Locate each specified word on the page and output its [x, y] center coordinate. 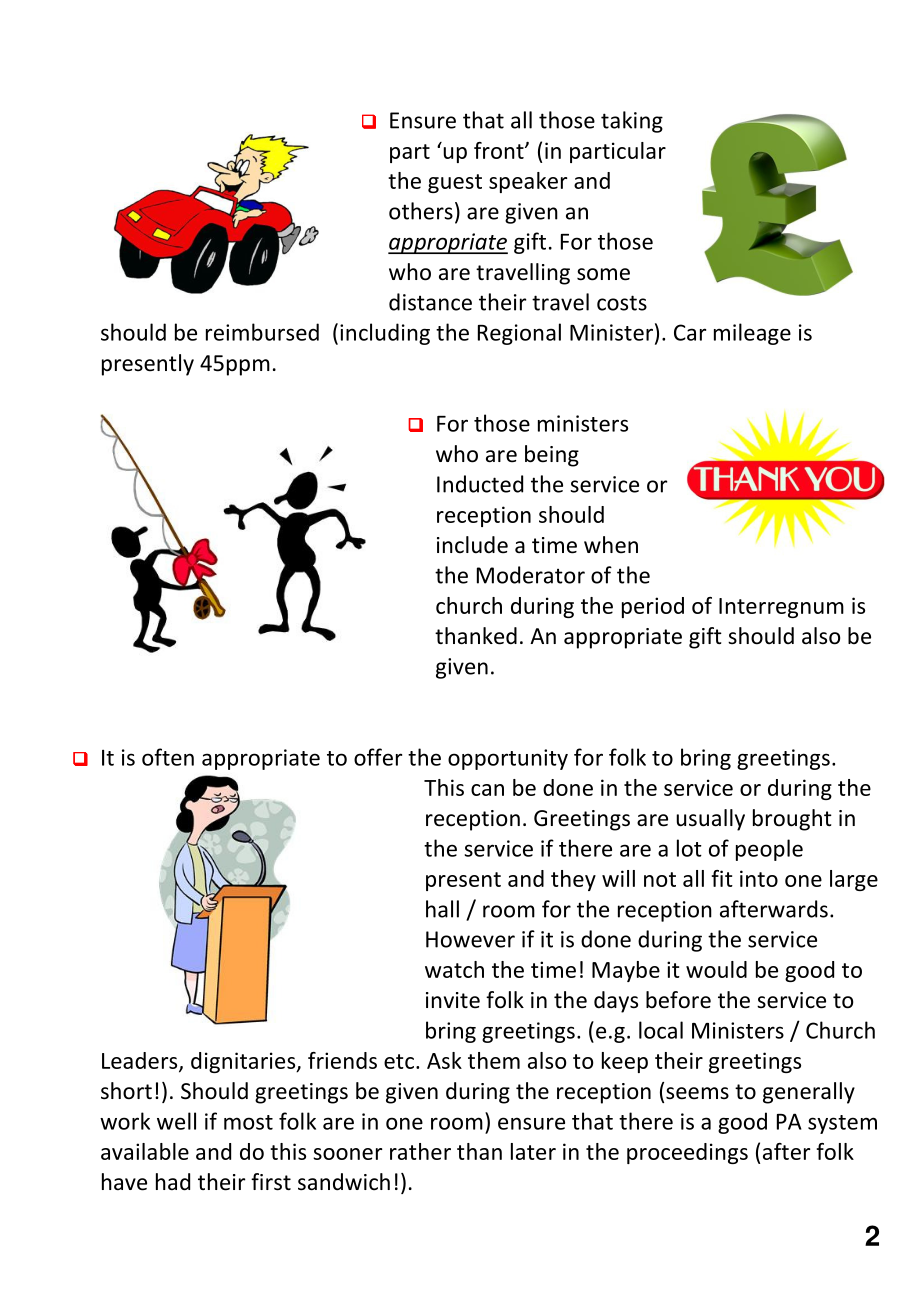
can [487, 790]
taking [632, 122]
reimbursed [262, 332]
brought [792, 820]
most [248, 1122]
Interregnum [781, 608]
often [168, 757]
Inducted [480, 484]
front [500, 150]
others [421, 211]
